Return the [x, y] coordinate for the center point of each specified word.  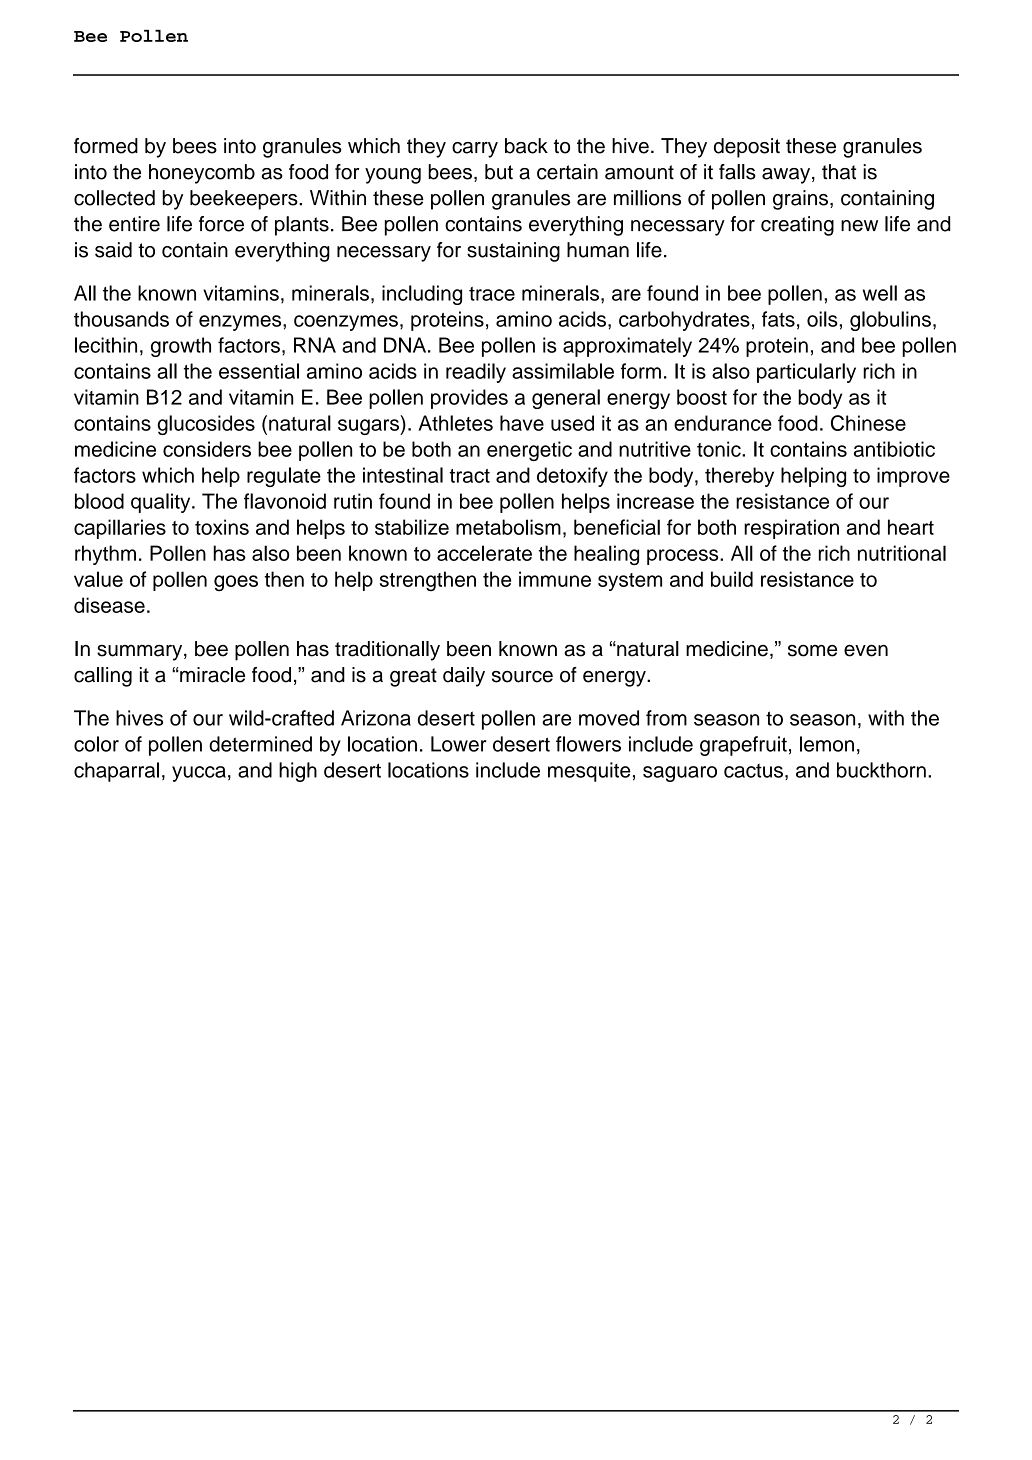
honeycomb [202, 174]
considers [207, 449]
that [839, 172]
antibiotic [894, 449]
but [499, 172]
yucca [199, 774]
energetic [529, 451]
